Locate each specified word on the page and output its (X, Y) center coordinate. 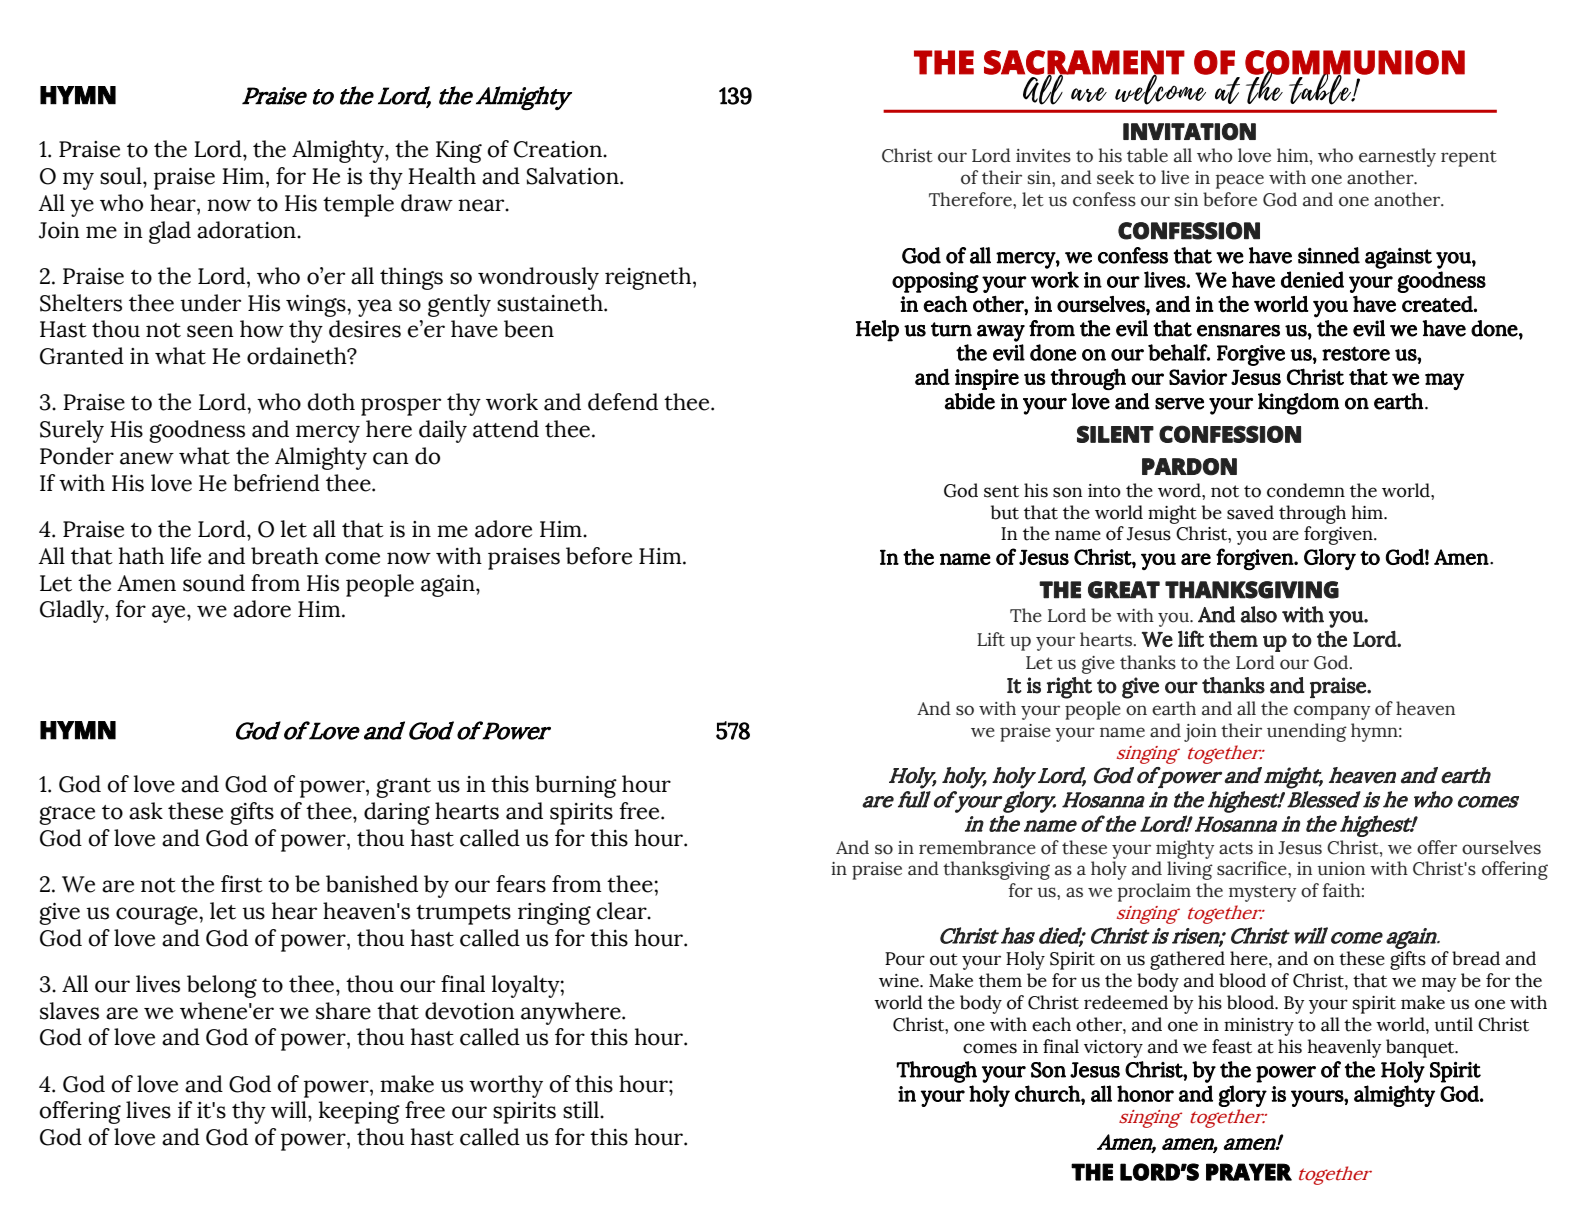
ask (146, 811)
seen (210, 331)
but (1005, 512)
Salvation (574, 176)
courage (158, 915)
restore (1356, 353)
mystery (1262, 893)
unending (1307, 732)
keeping (359, 1112)
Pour (905, 959)
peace (1240, 181)
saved (1250, 512)
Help (877, 331)
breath (285, 556)
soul (122, 176)
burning (576, 786)
